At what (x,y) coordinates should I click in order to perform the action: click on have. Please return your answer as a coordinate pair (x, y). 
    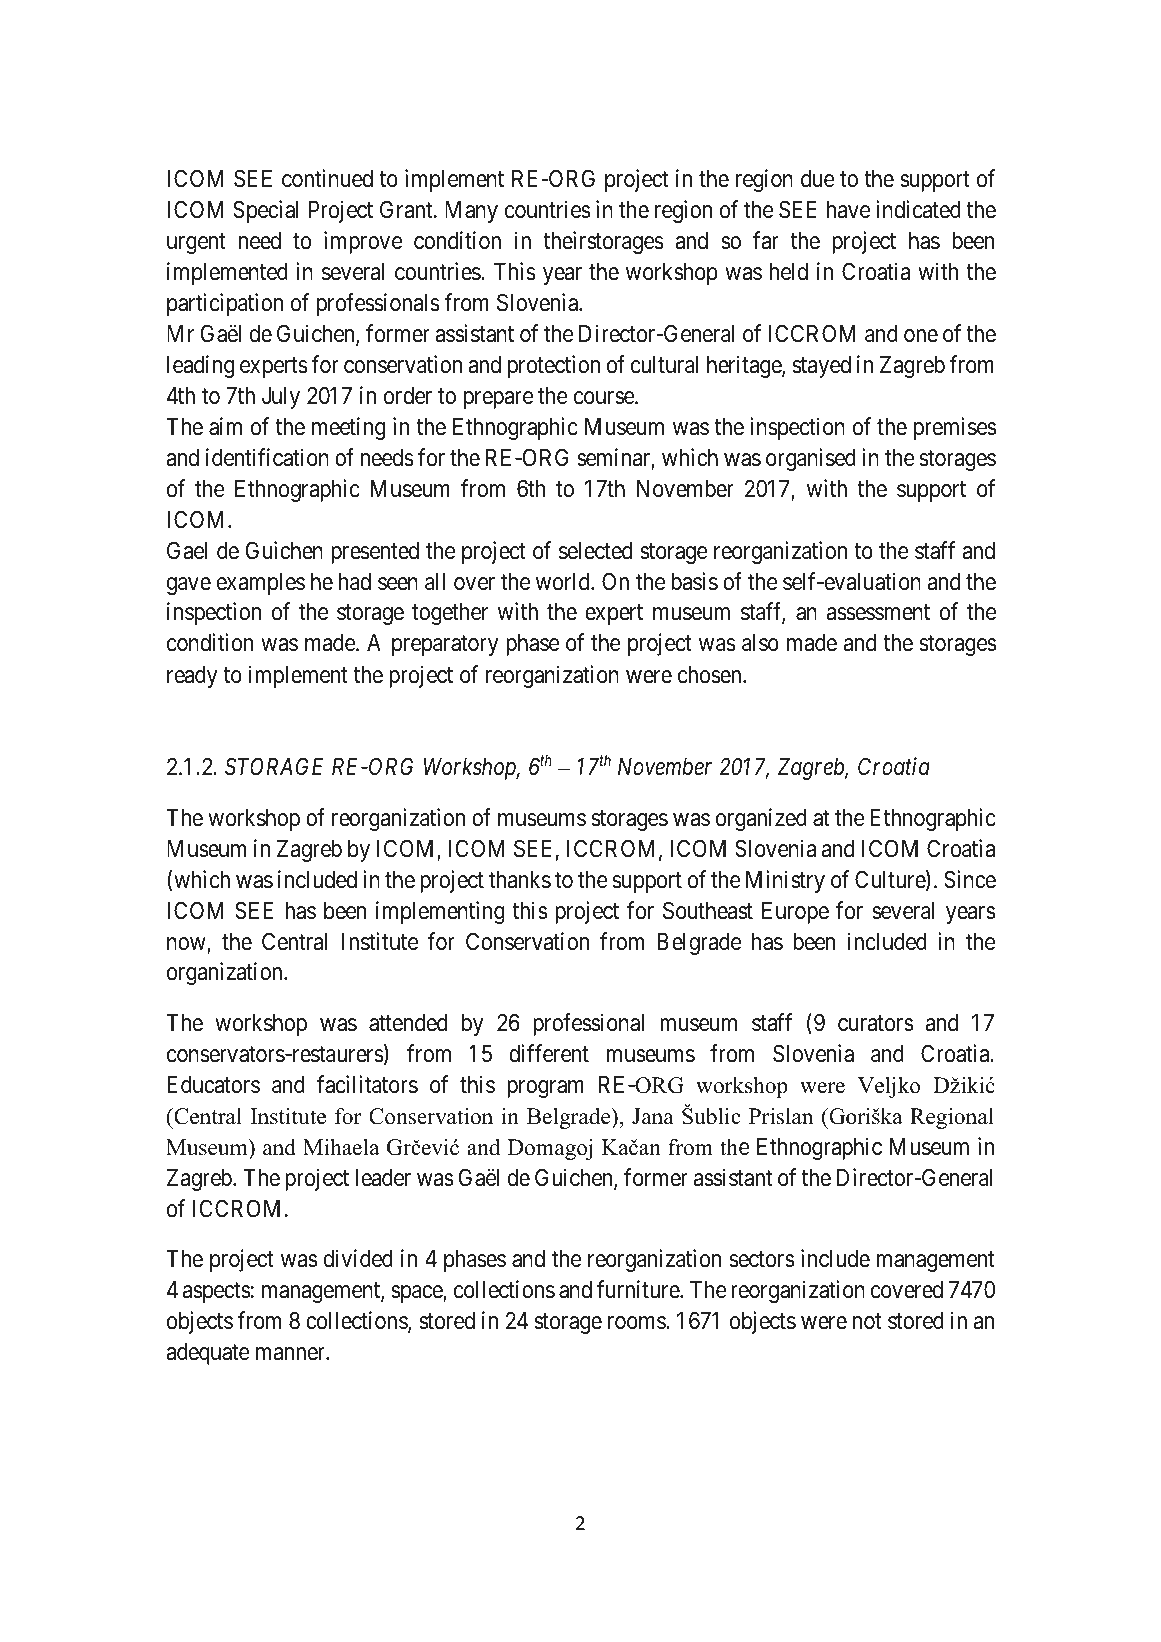
    Looking at the image, I should click on (848, 210).
